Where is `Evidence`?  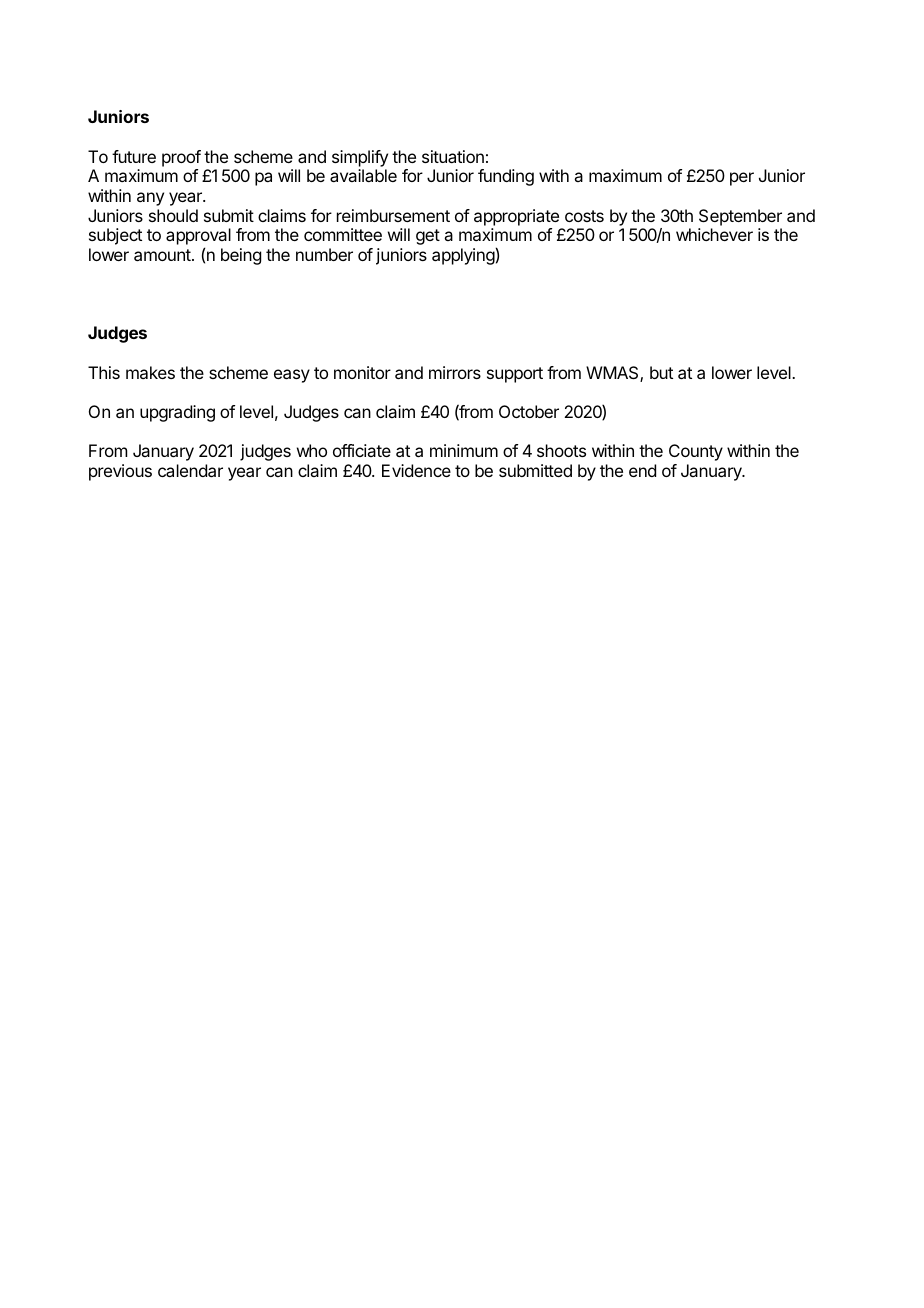
Evidence is located at coordinates (416, 470).
